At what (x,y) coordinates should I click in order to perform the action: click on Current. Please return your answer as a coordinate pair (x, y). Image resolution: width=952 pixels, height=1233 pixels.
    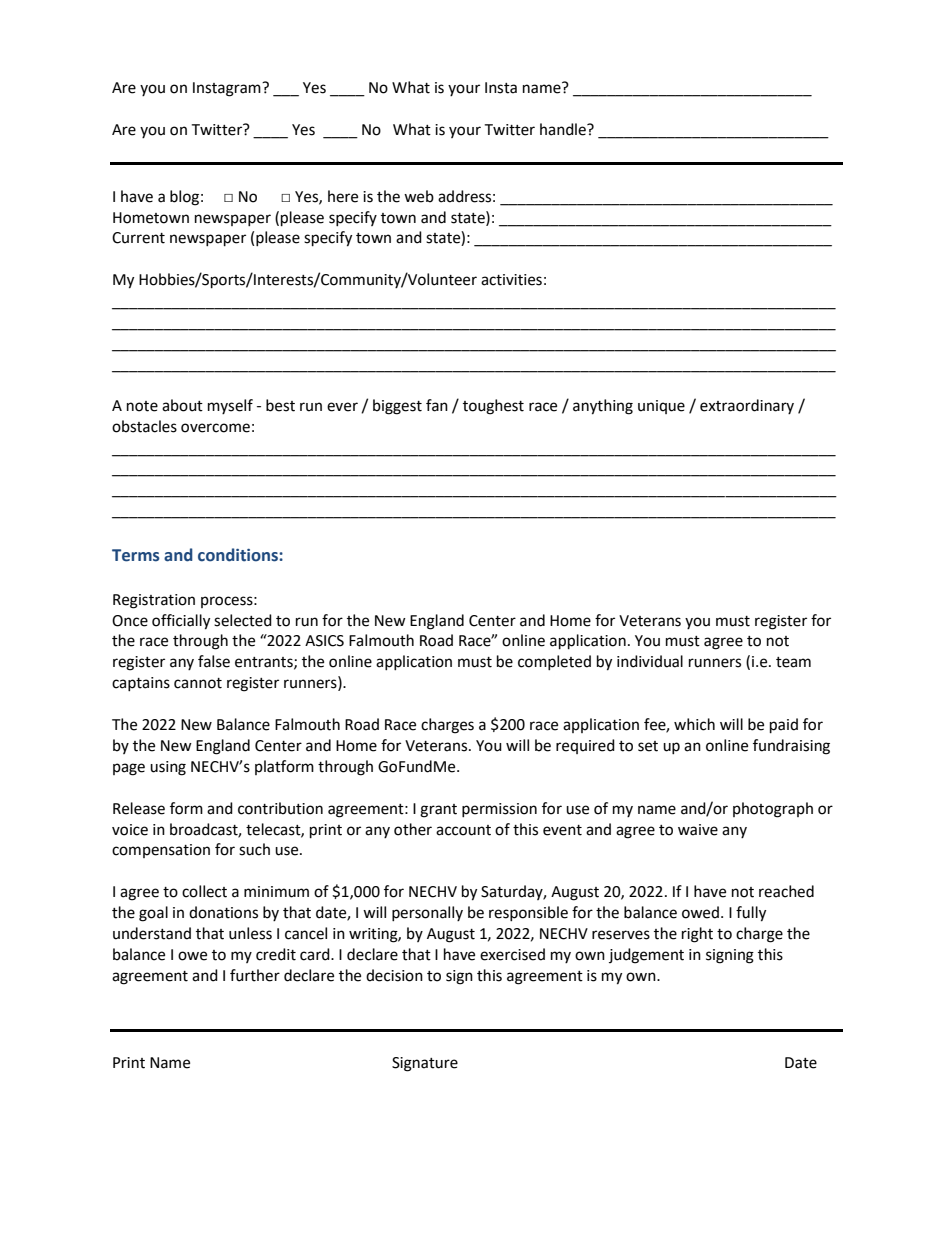
    Looking at the image, I should click on (138, 238).
